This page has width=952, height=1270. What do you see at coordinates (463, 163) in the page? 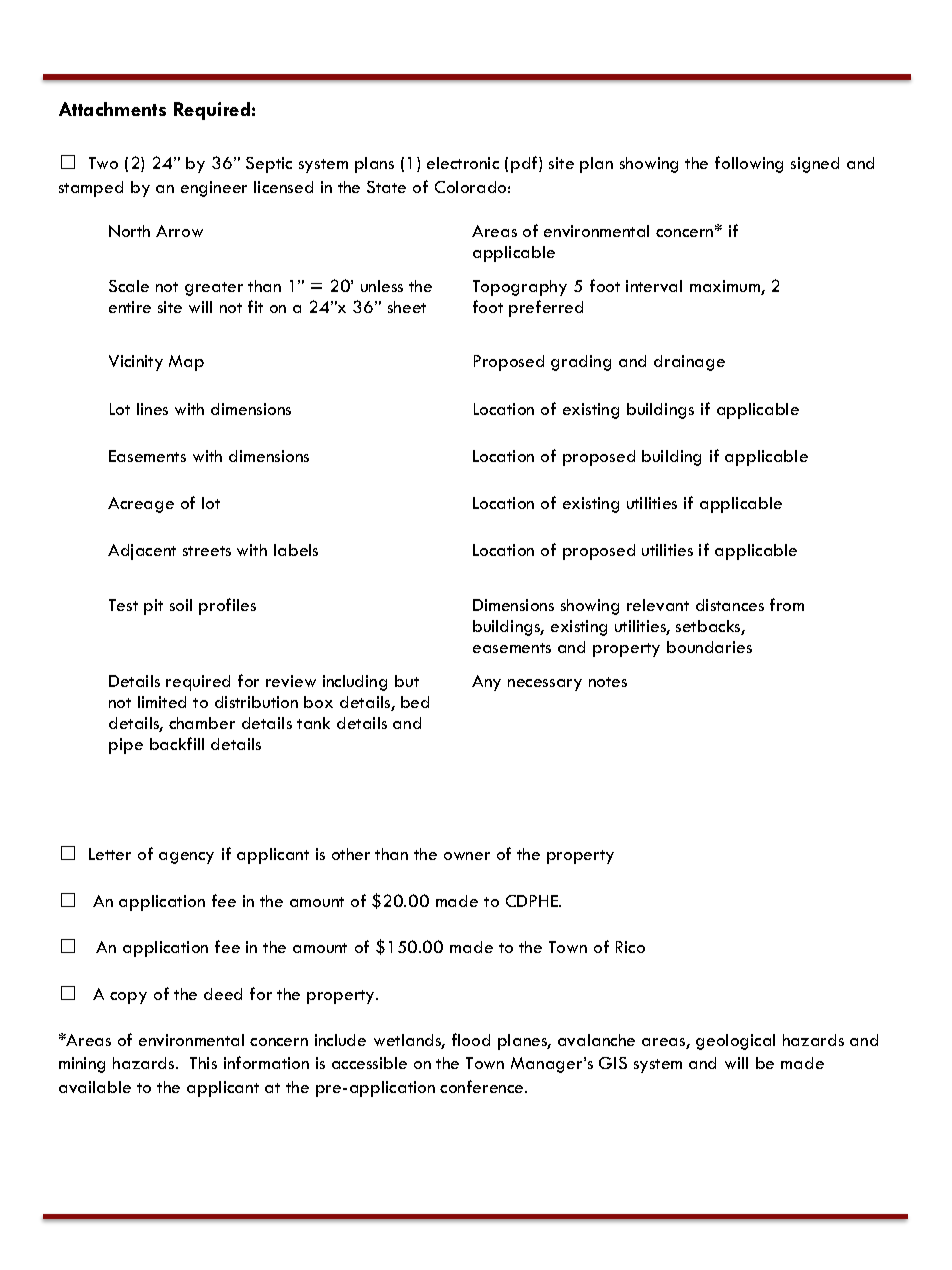
I see `electronic` at bounding box center [463, 163].
